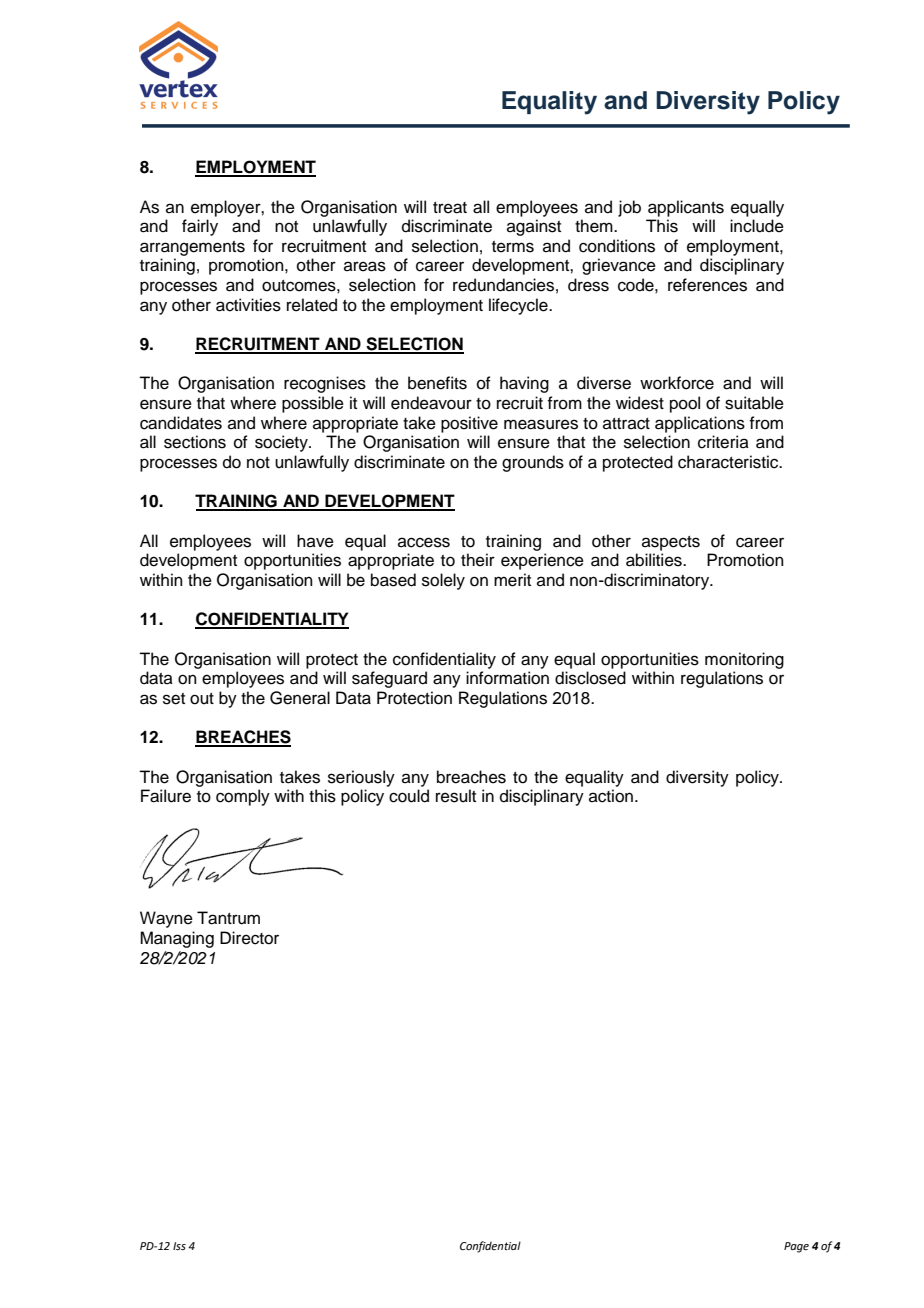 The height and width of the screenshot is (1308, 924). What do you see at coordinates (796, 1247) in the screenshot?
I see `Page` at bounding box center [796, 1247].
